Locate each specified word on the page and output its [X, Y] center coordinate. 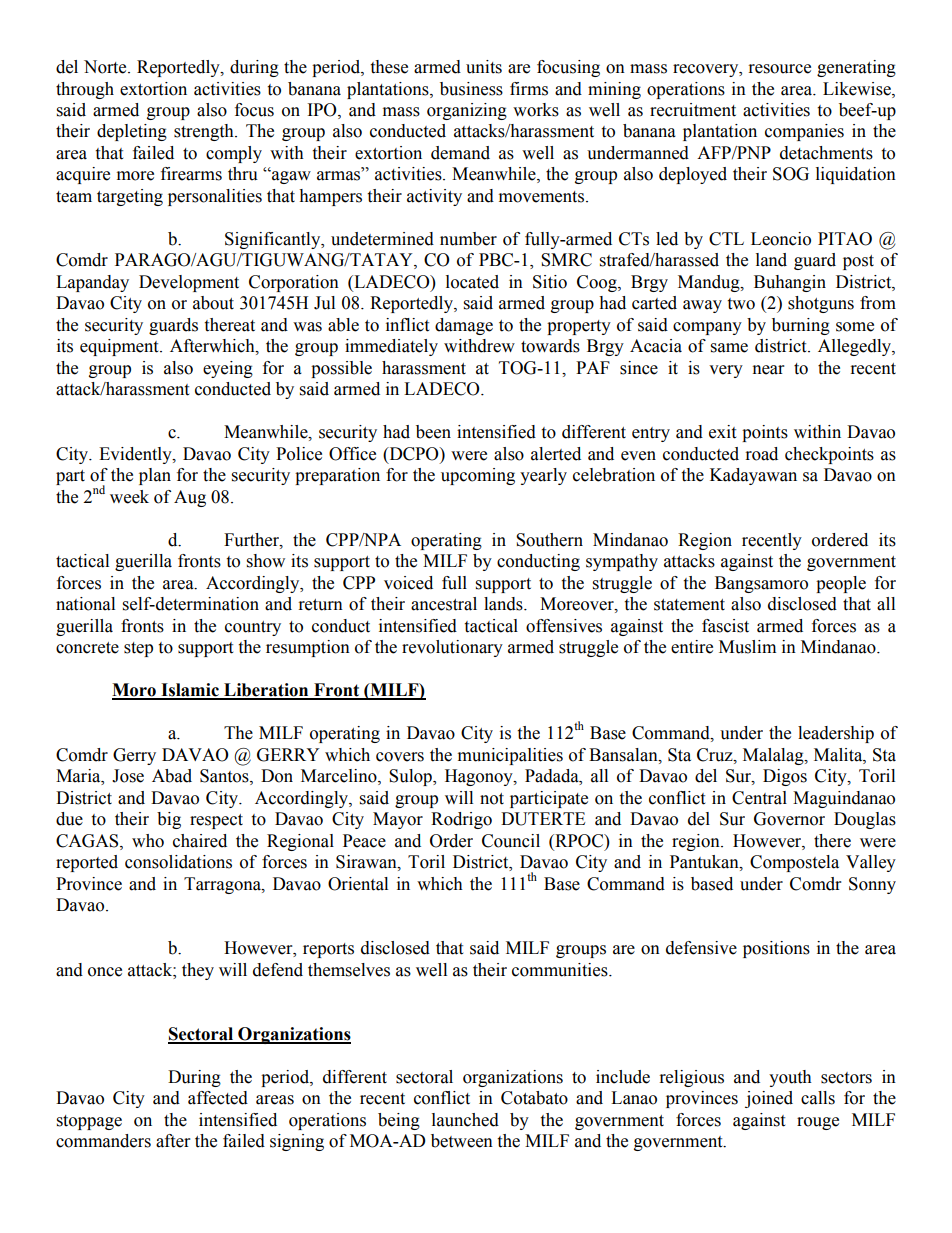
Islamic [190, 691]
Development [189, 283]
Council [511, 841]
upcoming [478, 476]
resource [780, 69]
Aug [190, 498]
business [471, 89]
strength [205, 132]
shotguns [821, 304]
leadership [836, 734]
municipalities [510, 756]
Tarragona [223, 885]
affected [218, 1098]
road [762, 454]
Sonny [872, 885]
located [472, 282]
